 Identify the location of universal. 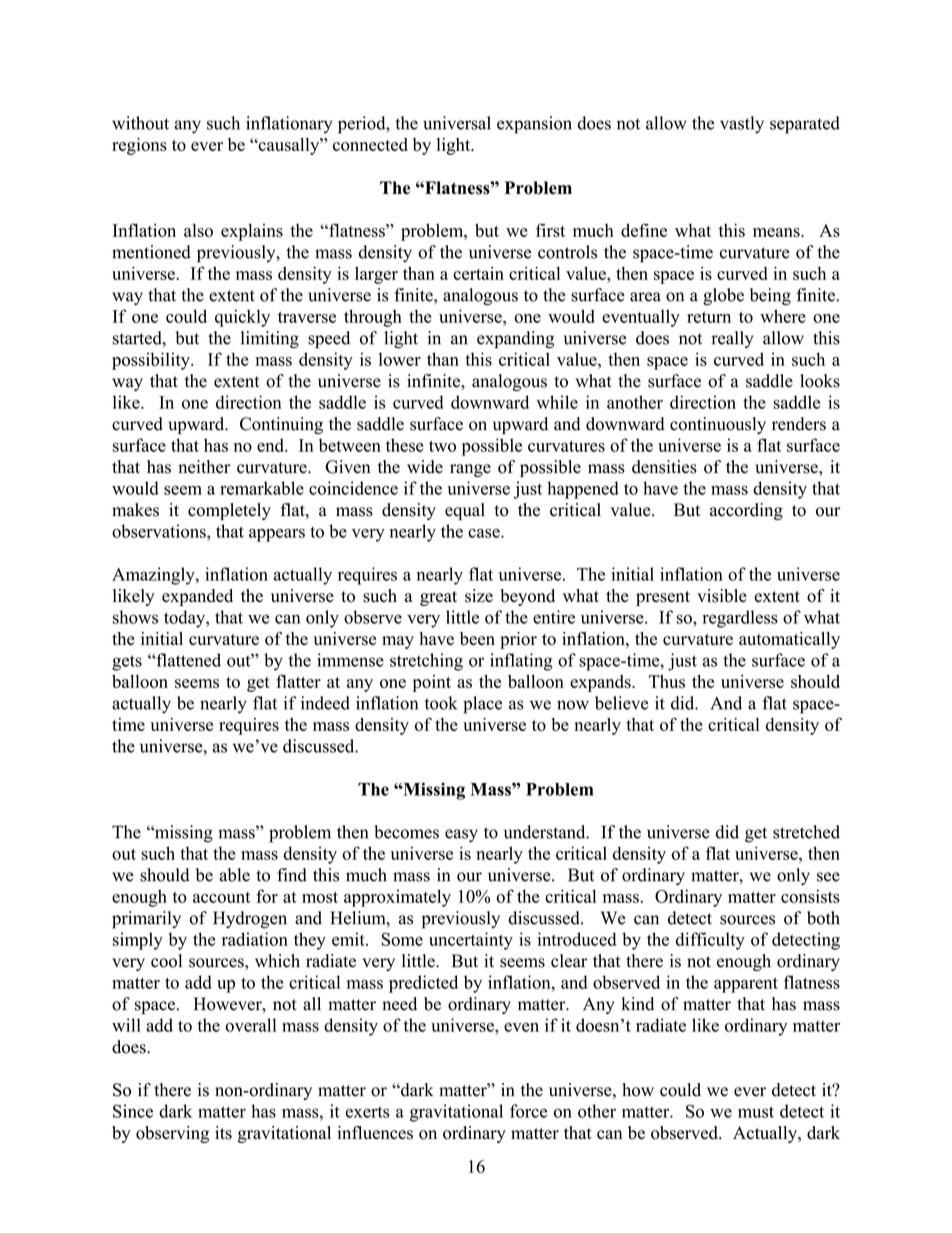
(457, 123).
